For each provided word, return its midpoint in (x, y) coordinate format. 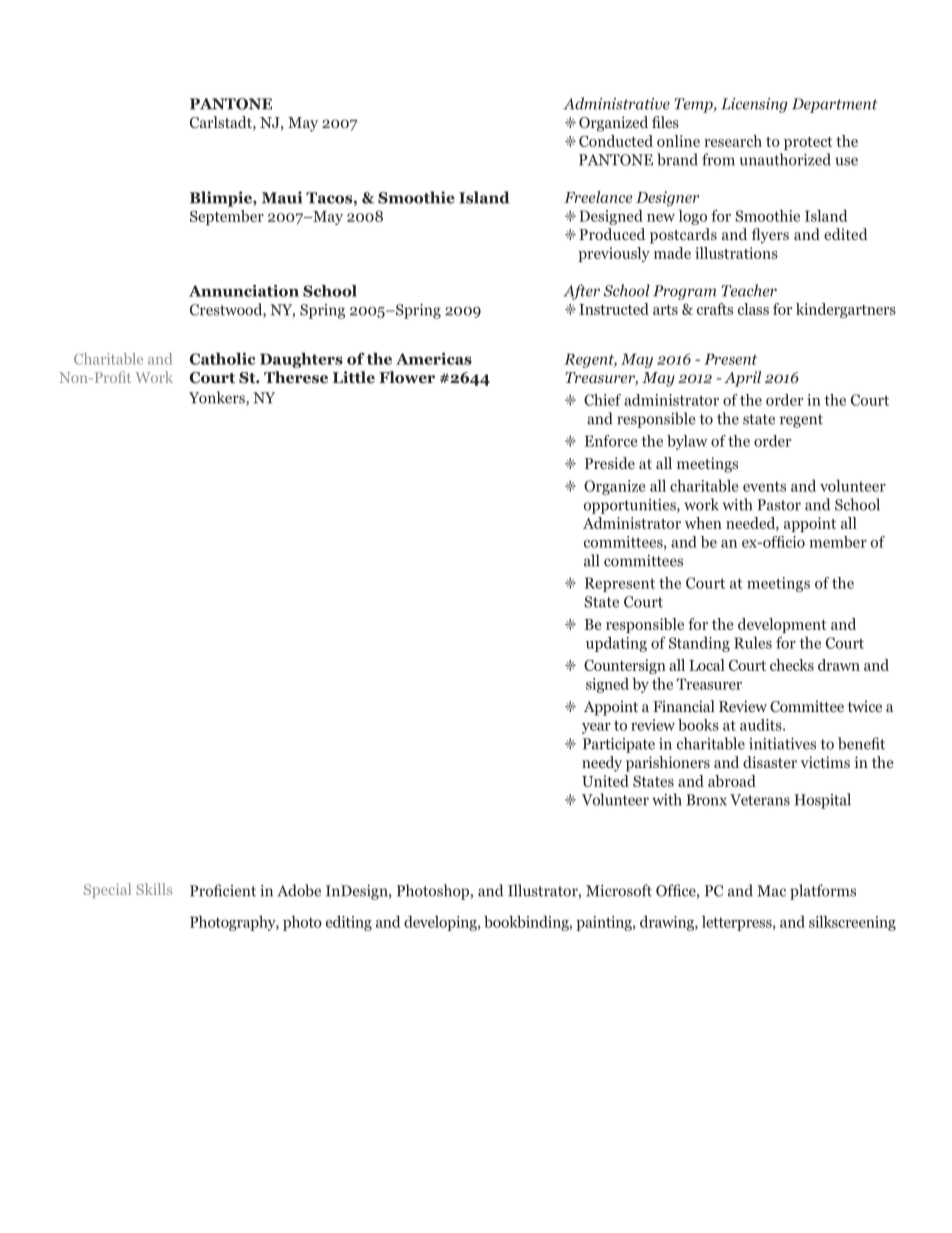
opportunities (631, 506)
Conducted (616, 141)
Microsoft (619, 890)
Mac (771, 891)
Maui (282, 197)
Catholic (223, 358)
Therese (296, 377)
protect (808, 143)
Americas (434, 359)
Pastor (779, 505)
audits (762, 725)
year (596, 728)
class (753, 309)
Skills (154, 889)
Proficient (223, 890)
